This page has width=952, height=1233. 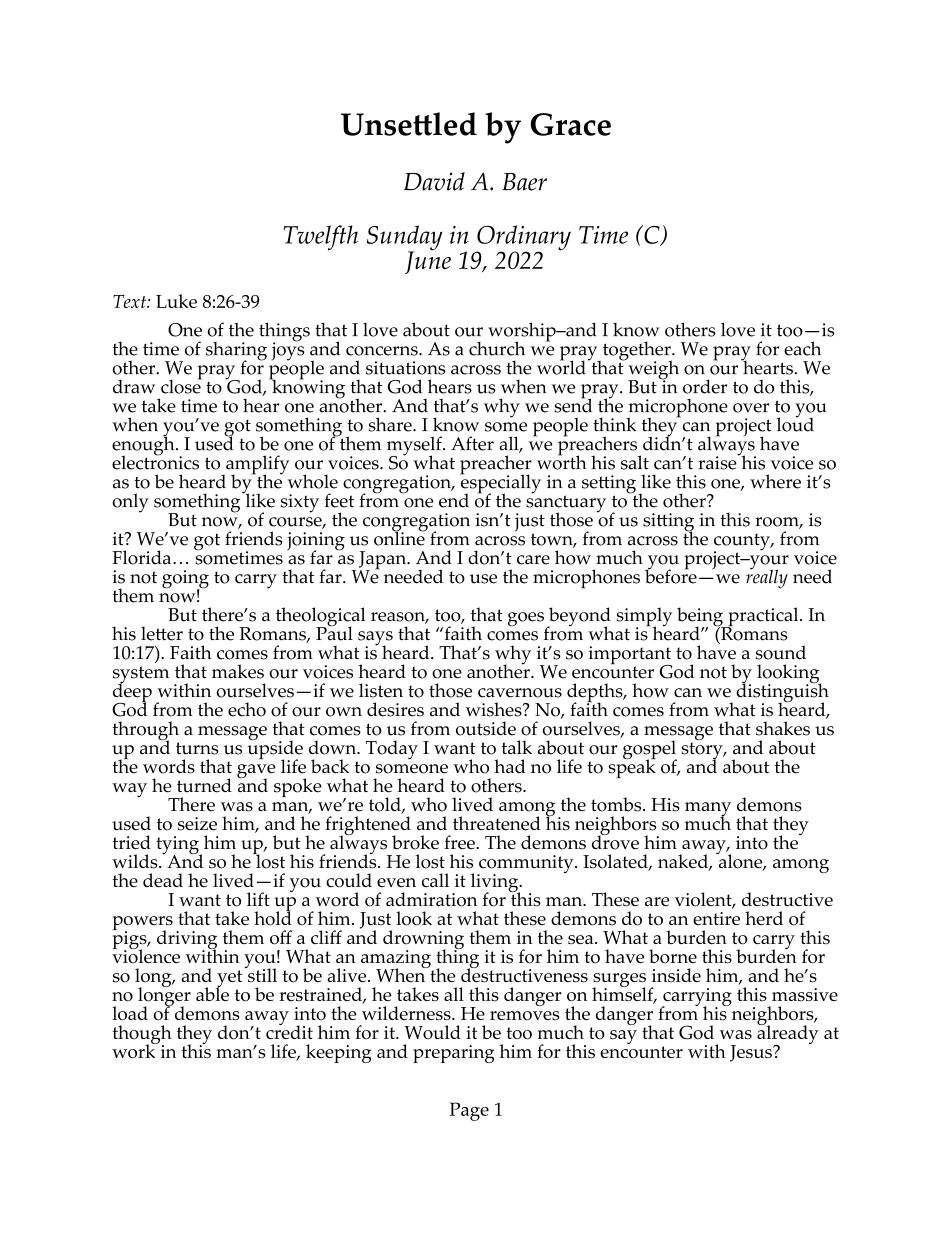 What do you see at coordinates (434, 181) in the page?
I see `David` at bounding box center [434, 181].
